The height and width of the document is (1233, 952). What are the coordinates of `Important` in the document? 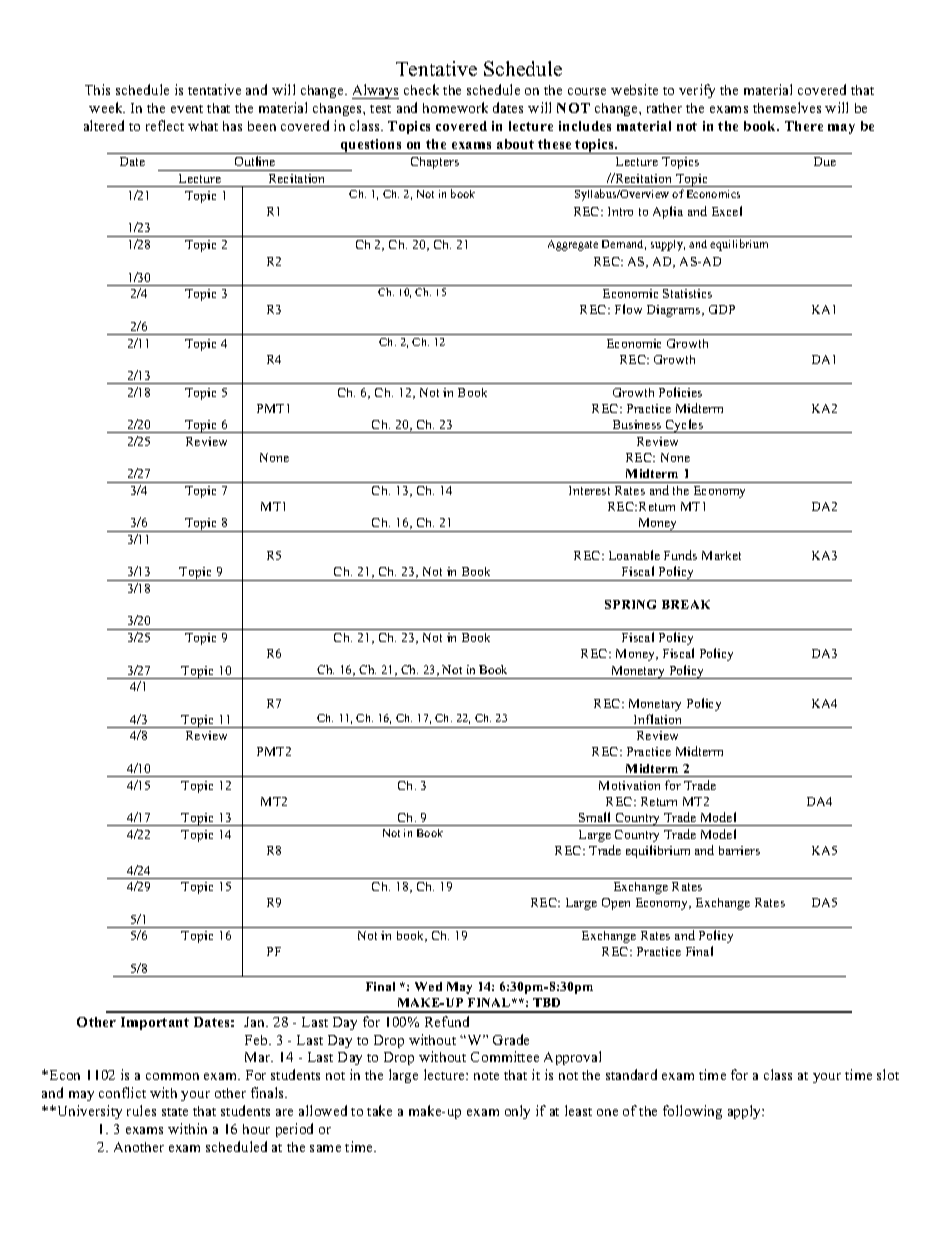 It's located at (155, 1023).
